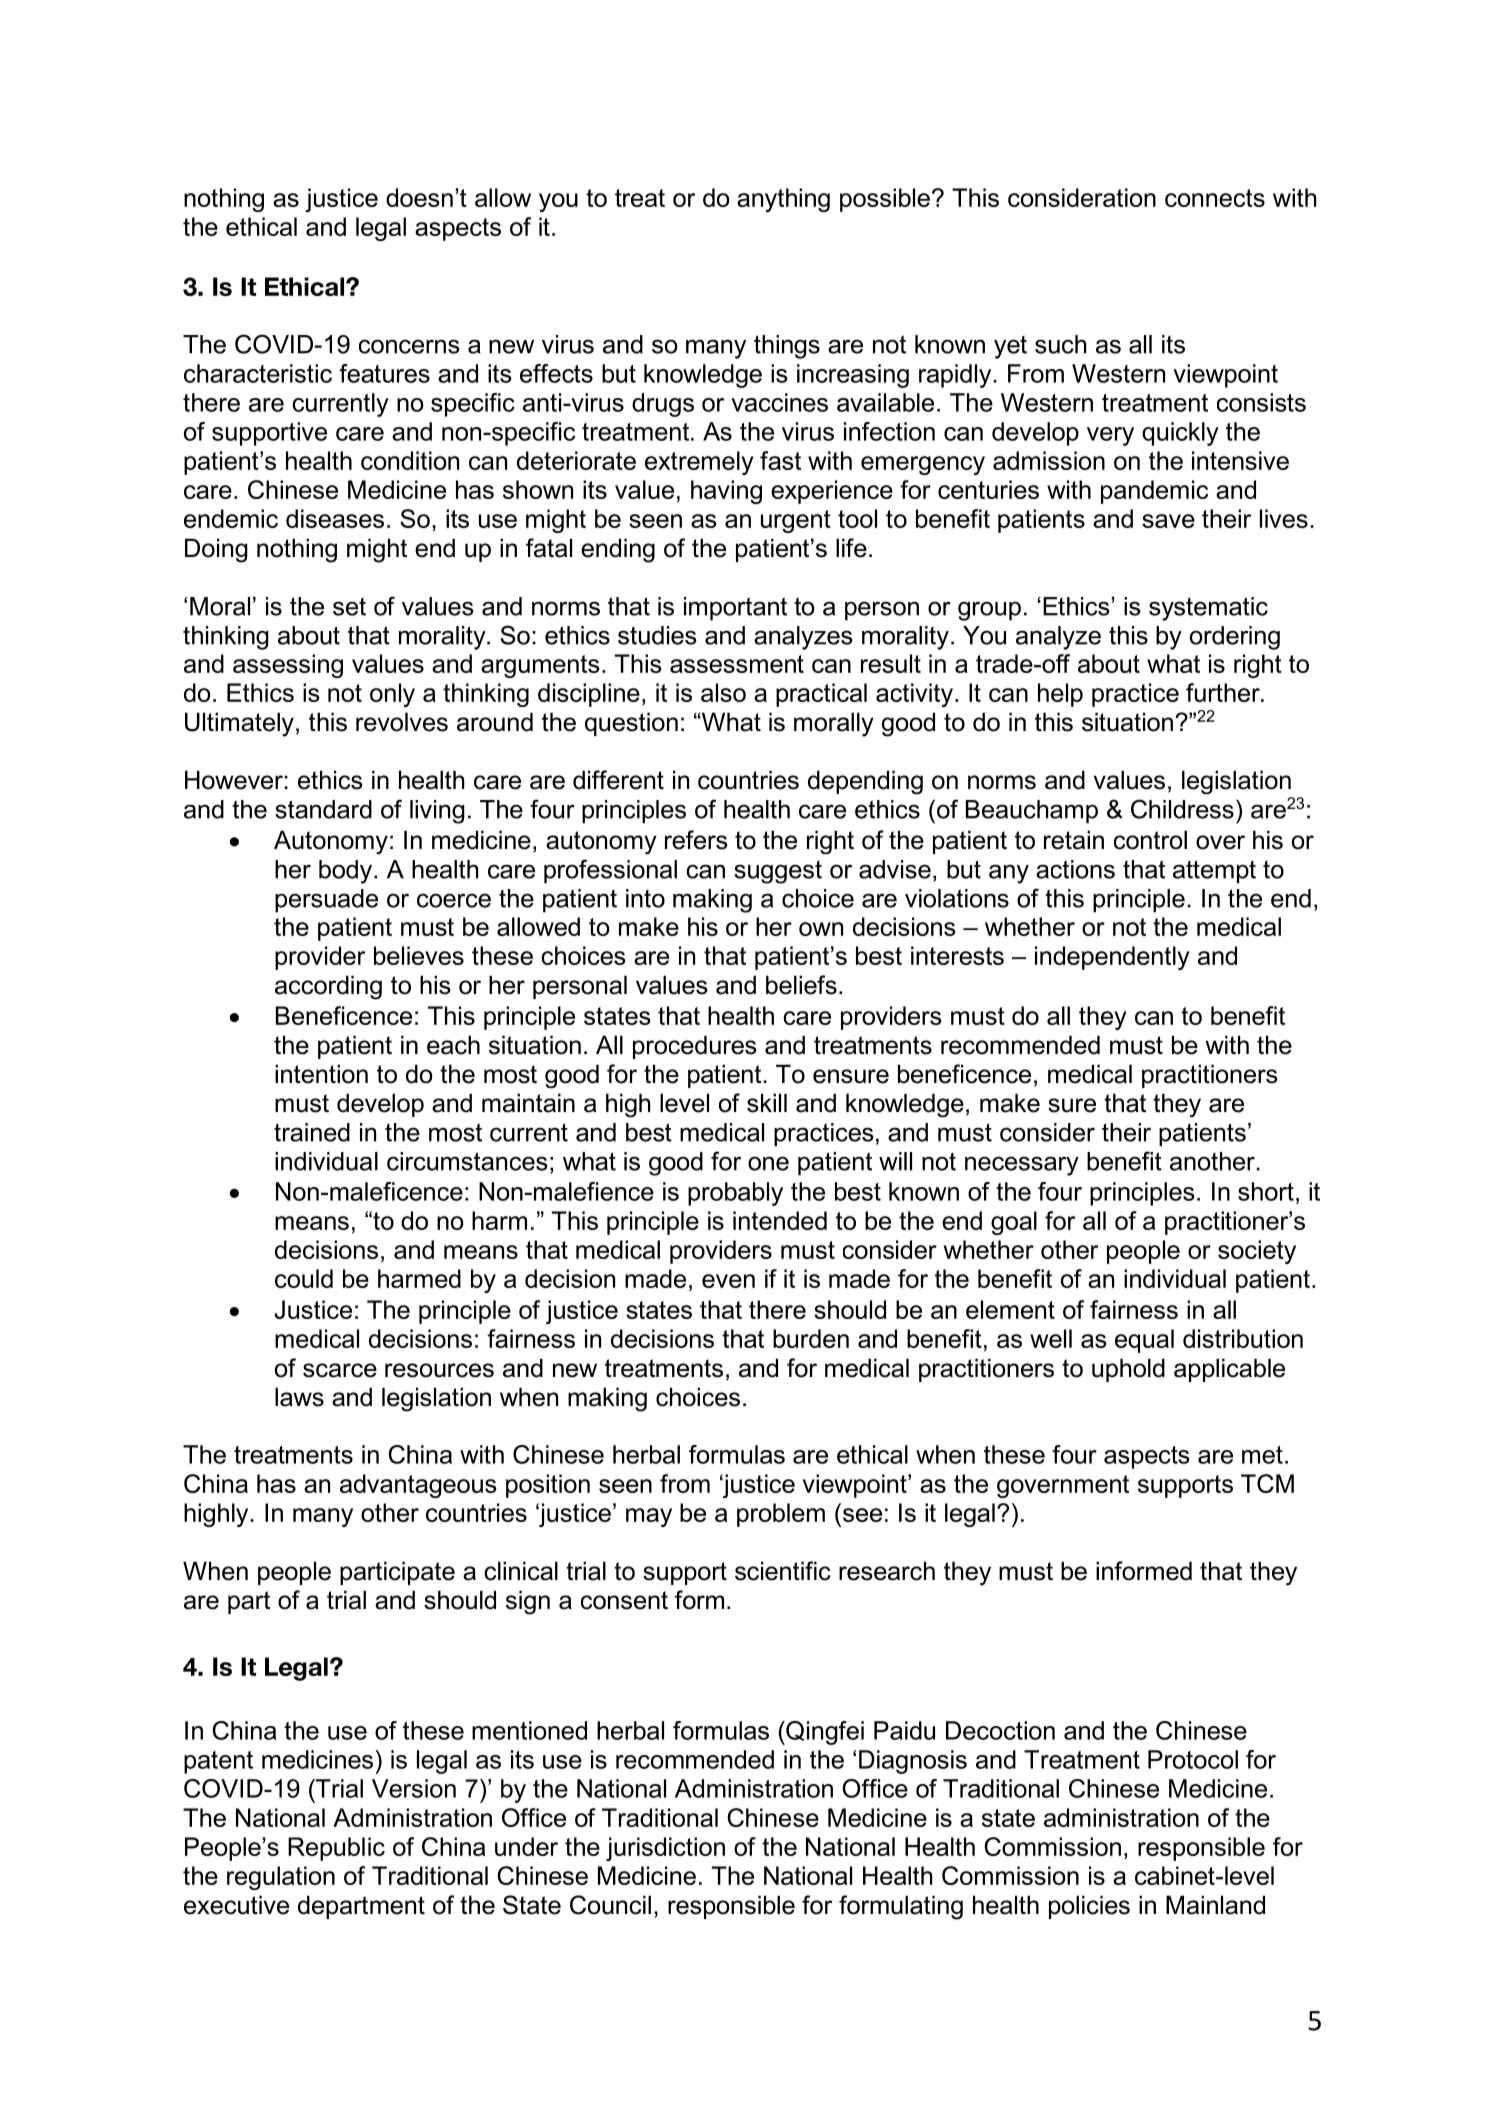  What do you see at coordinates (1257, 1252) in the screenshot?
I see `society` at bounding box center [1257, 1252].
